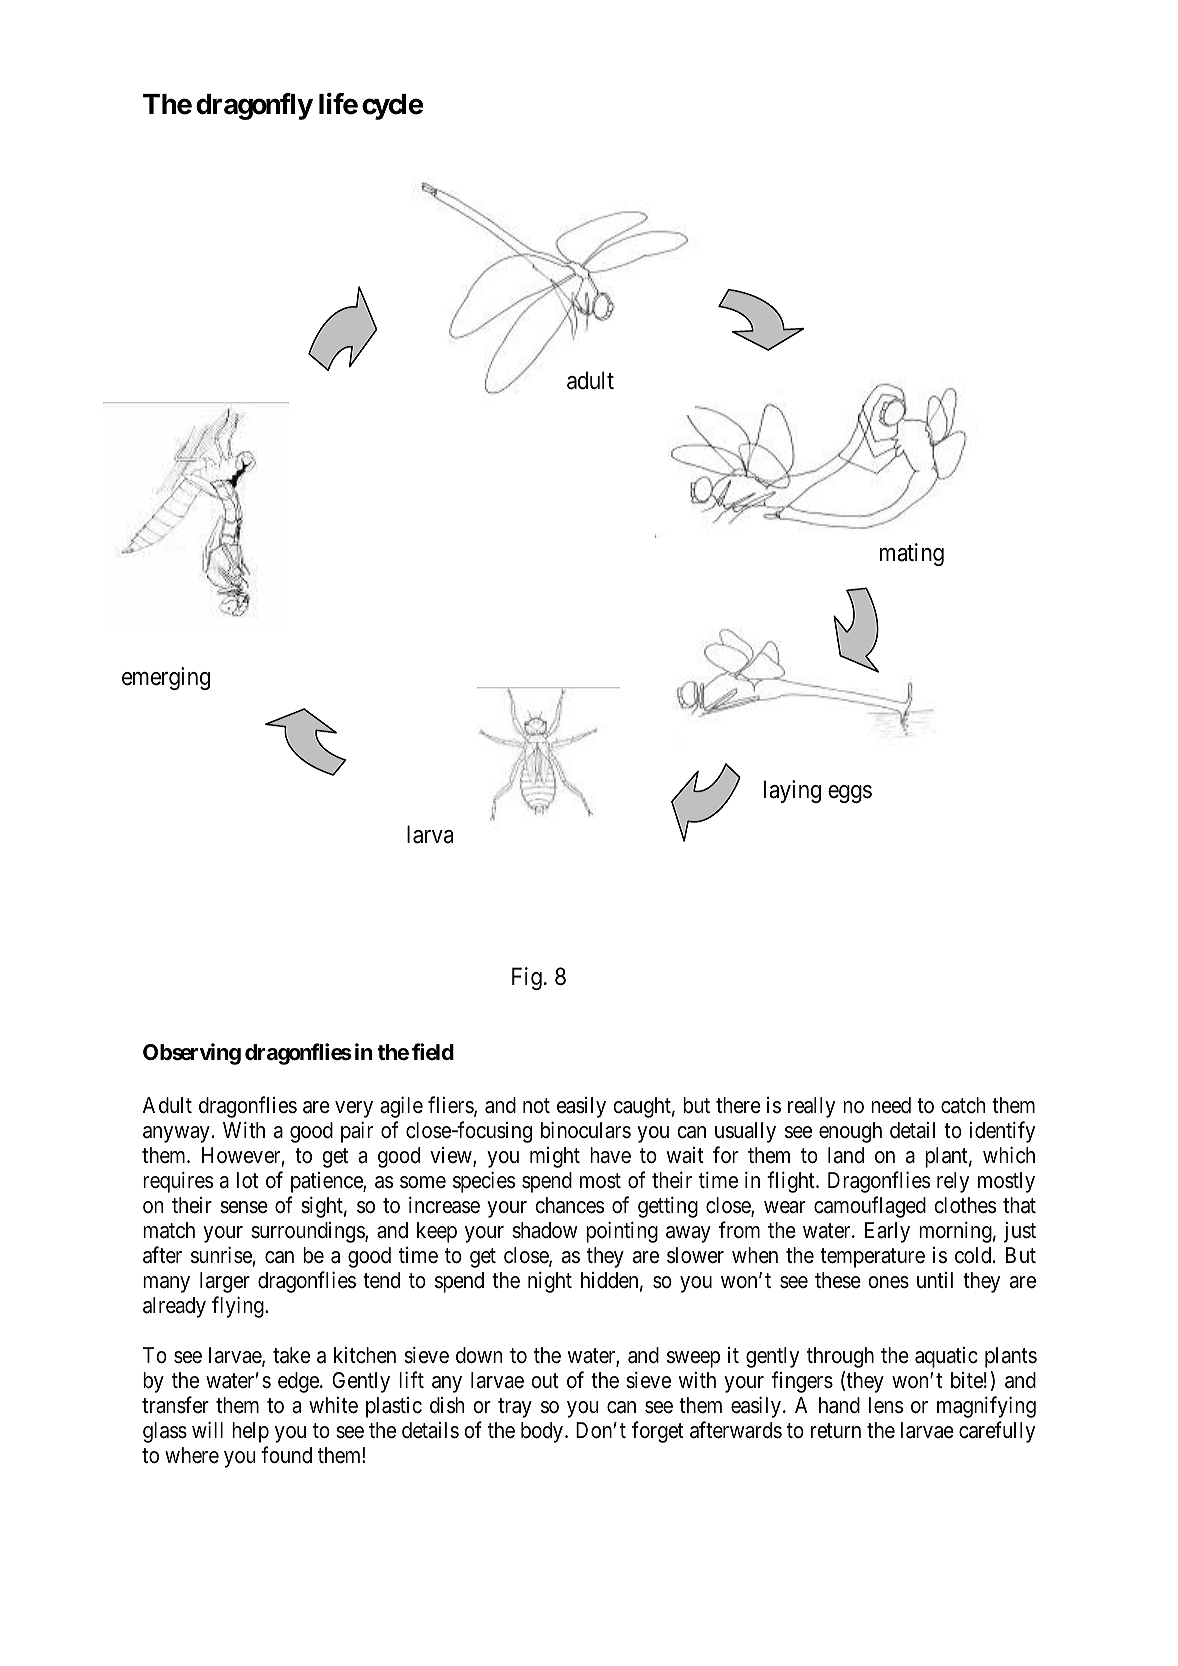 This page has width=1178, height=1666. I want to click on Fig, so click(527, 978).
